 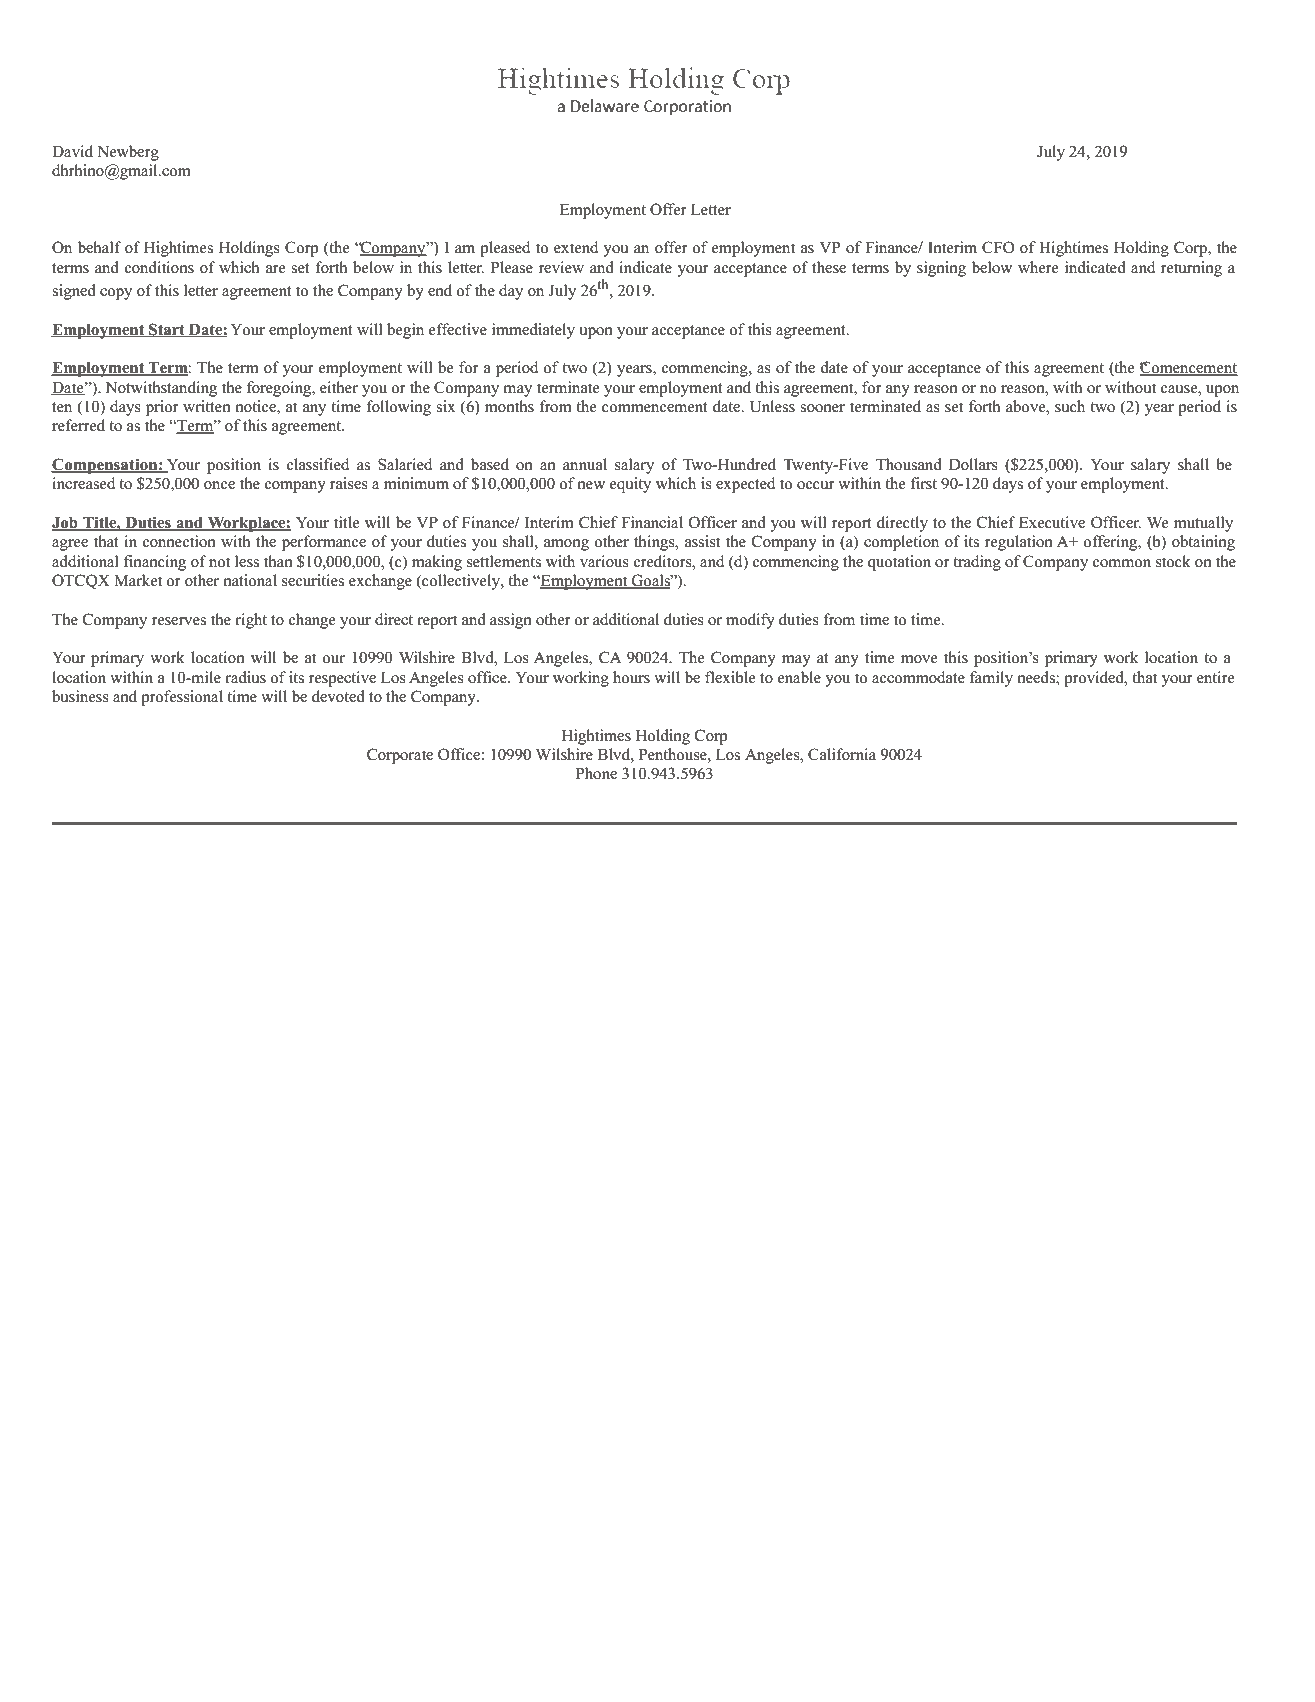 I want to click on extend, so click(x=576, y=247).
